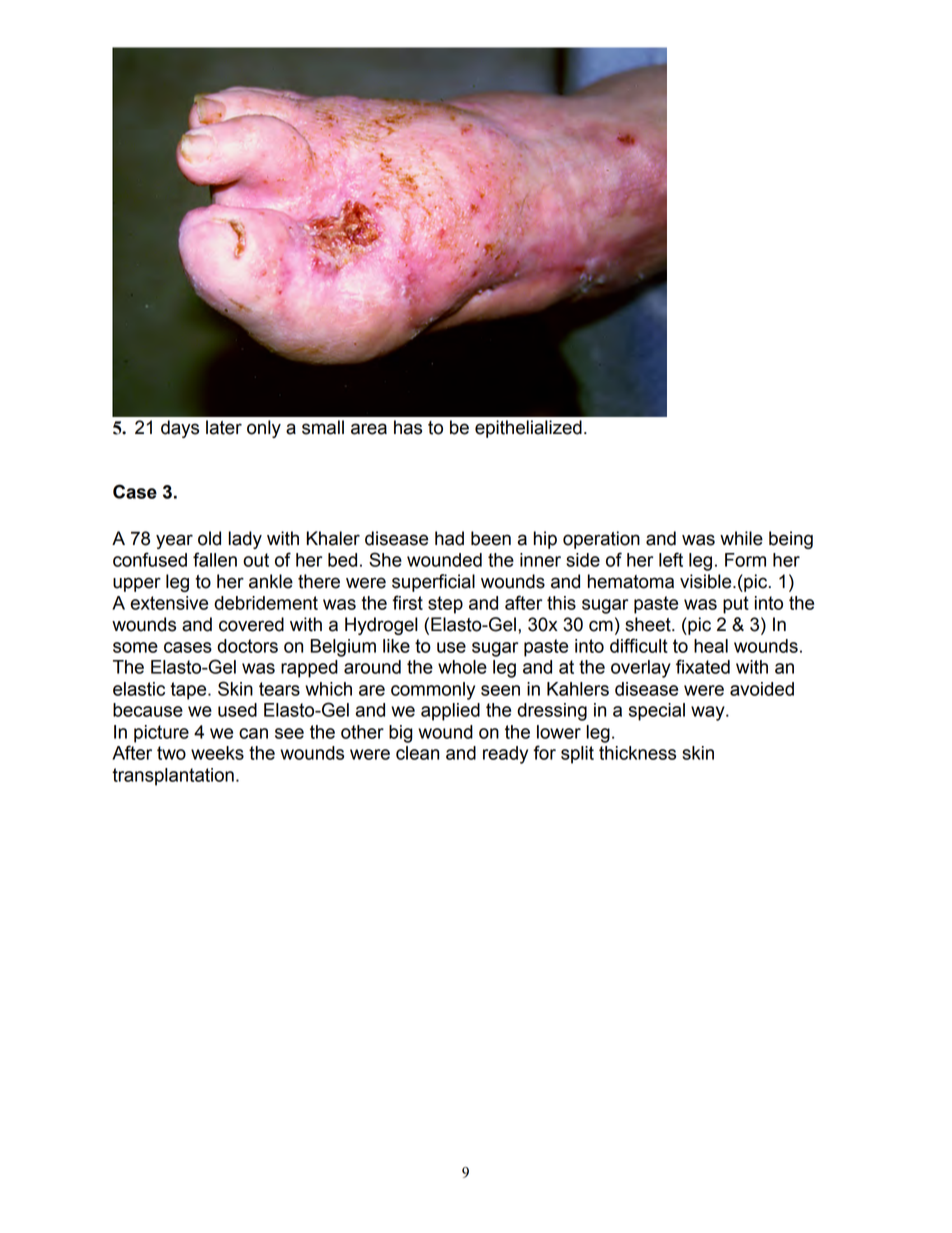 Image resolution: width=952 pixels, height=1233 pixels. Describe the element at coordinates (408, 427) in the page. I see `has` at that location.
